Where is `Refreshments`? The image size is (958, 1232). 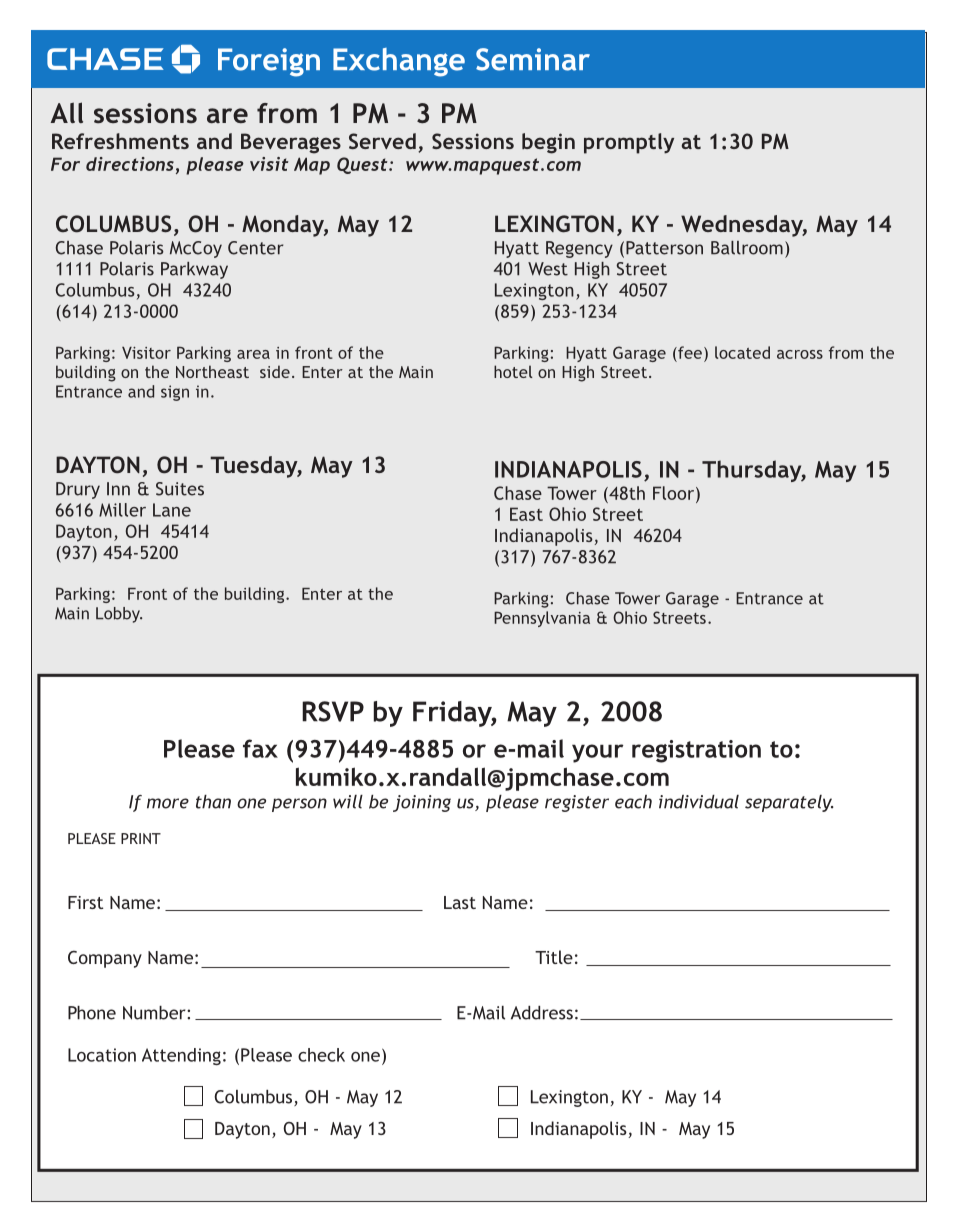 Refreshments is located at coordinates (120, 141).
